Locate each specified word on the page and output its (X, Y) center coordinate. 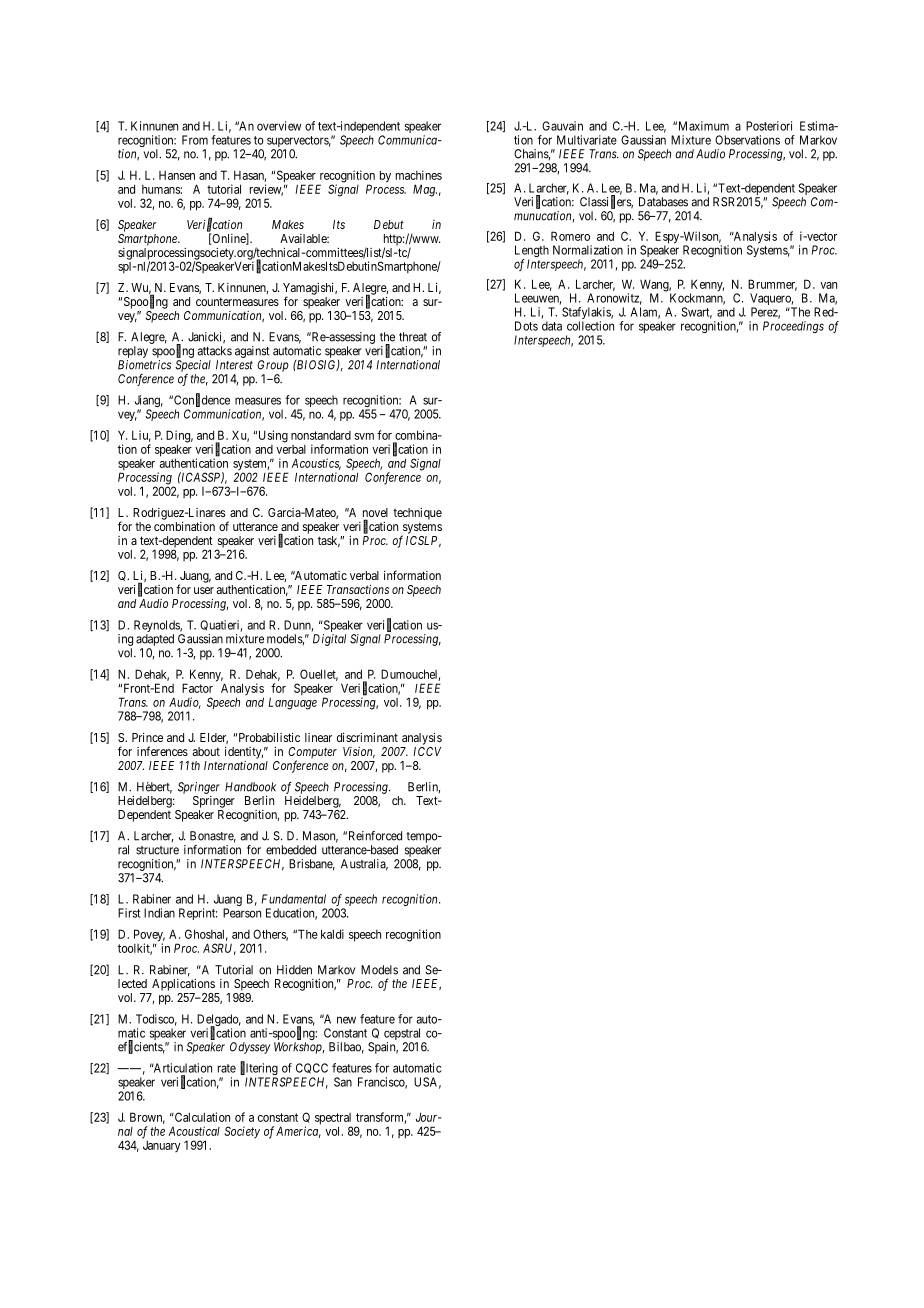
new (346, 1020)
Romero (570, 236)
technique (417, 514)
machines (419, 175)
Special (193, 366)
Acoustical (194, 1131)
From (195, 140)
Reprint (198, 914)
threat (413, 337)
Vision (359, 752)
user (204, 590)
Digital (329, 640)
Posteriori (769, 126)
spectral (333, 1120)
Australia (364, 865)
